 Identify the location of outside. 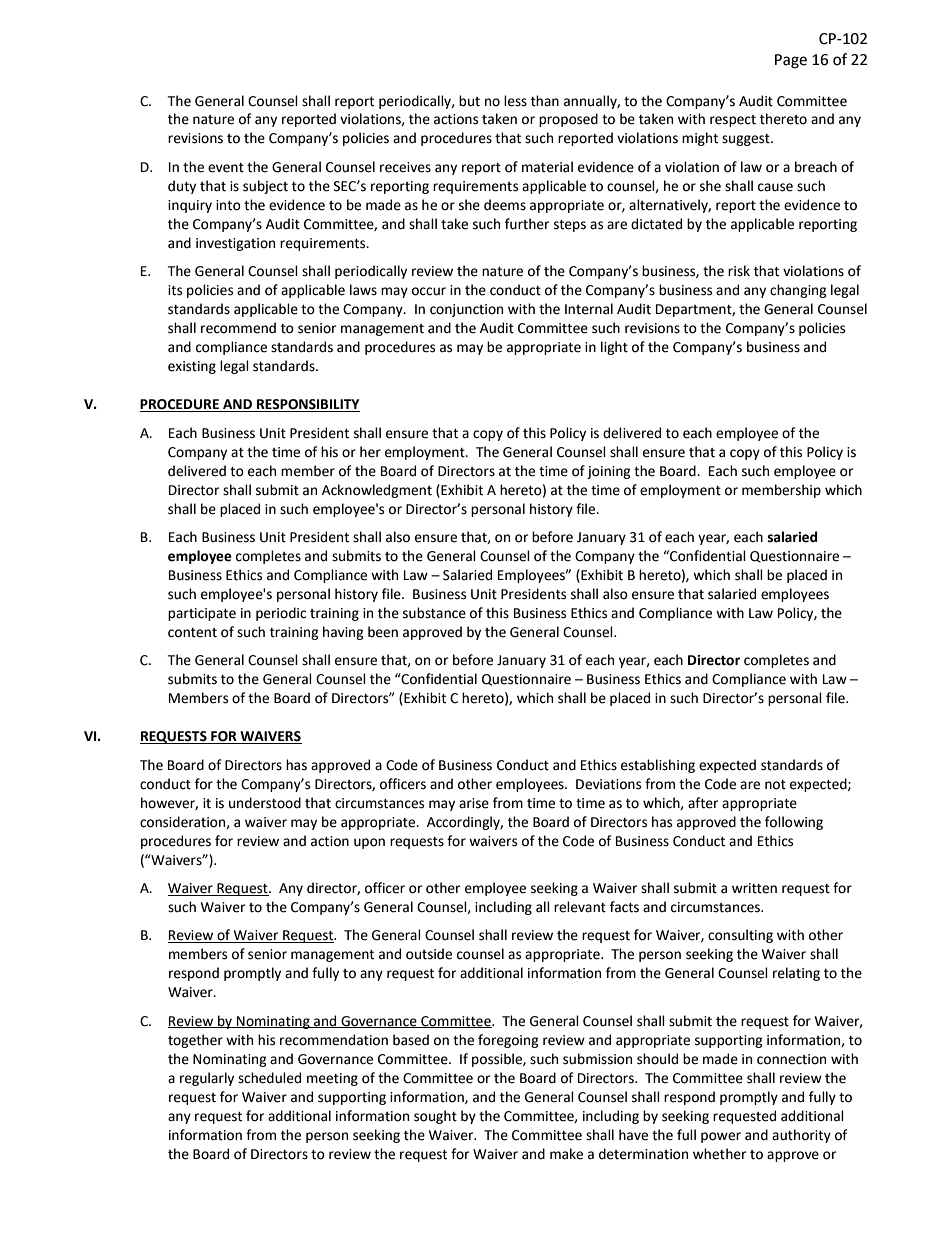
(429, 954).
